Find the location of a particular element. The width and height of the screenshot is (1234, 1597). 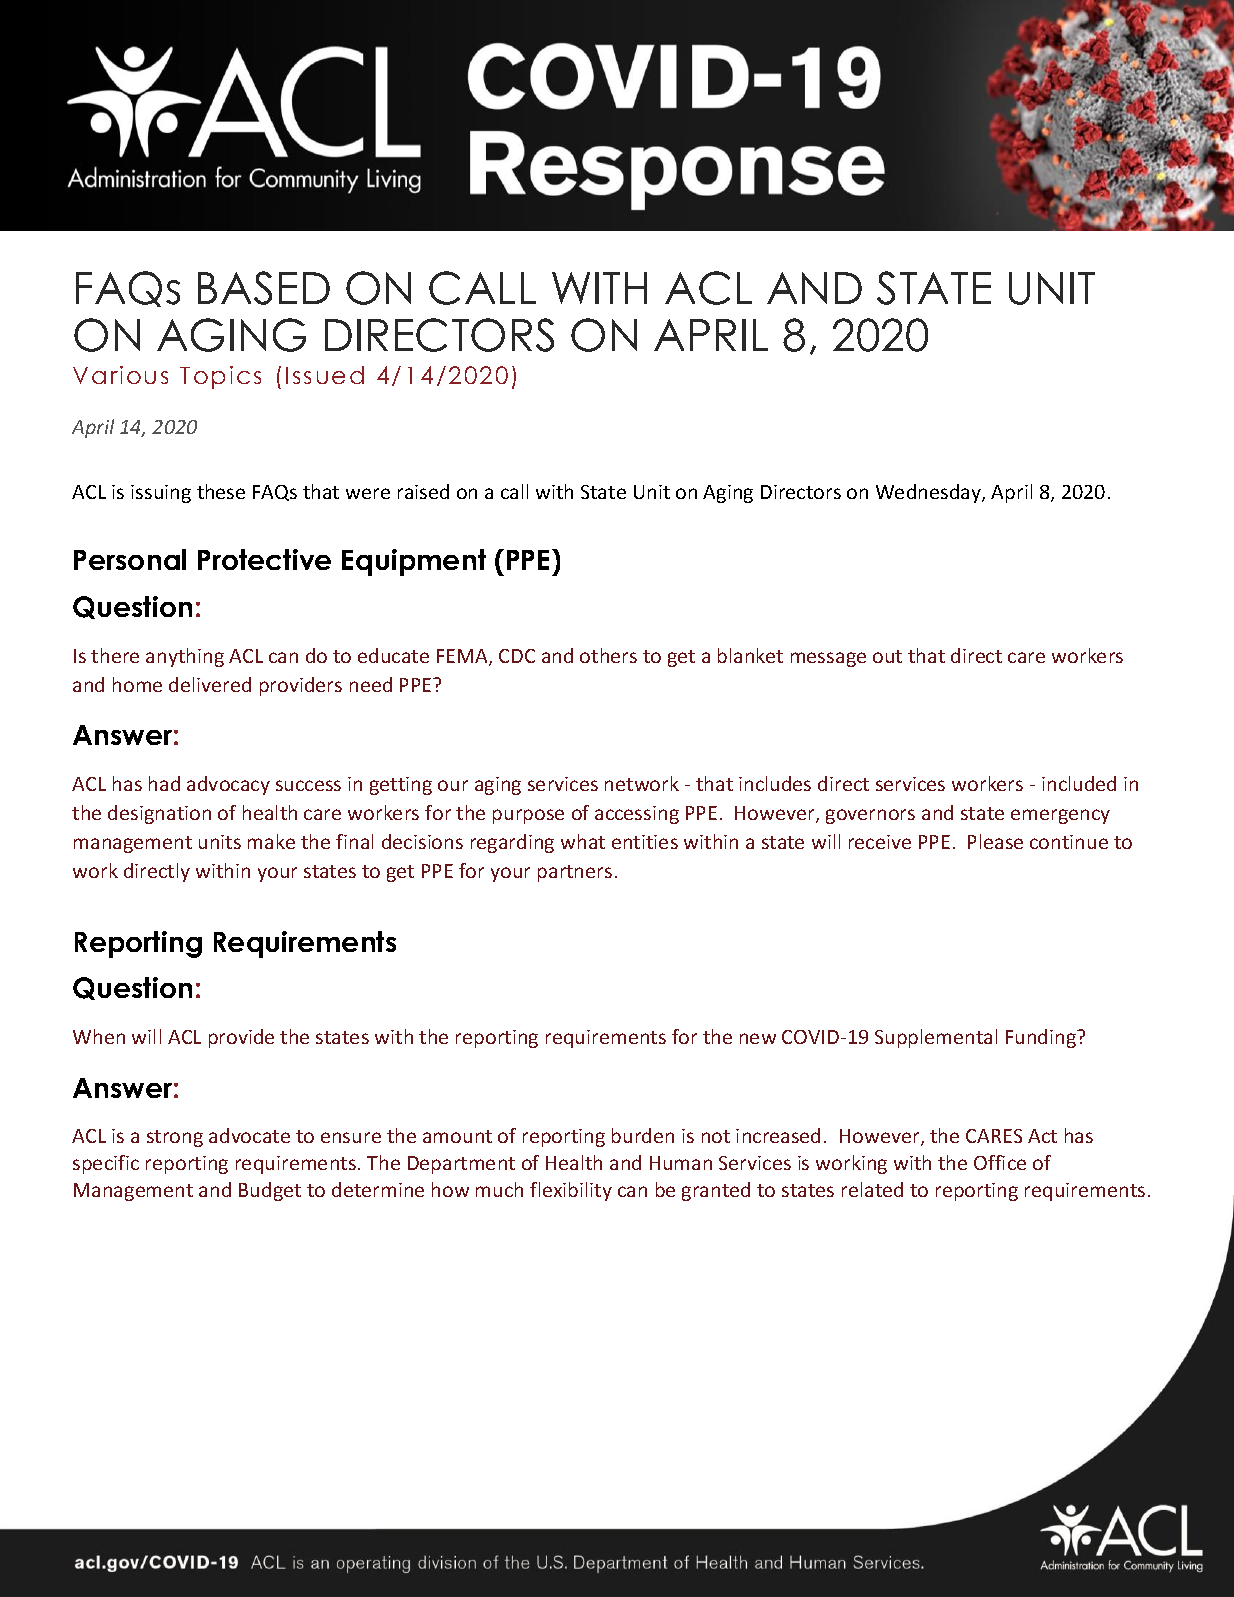

Protective is located at coordinates (264, 559).
